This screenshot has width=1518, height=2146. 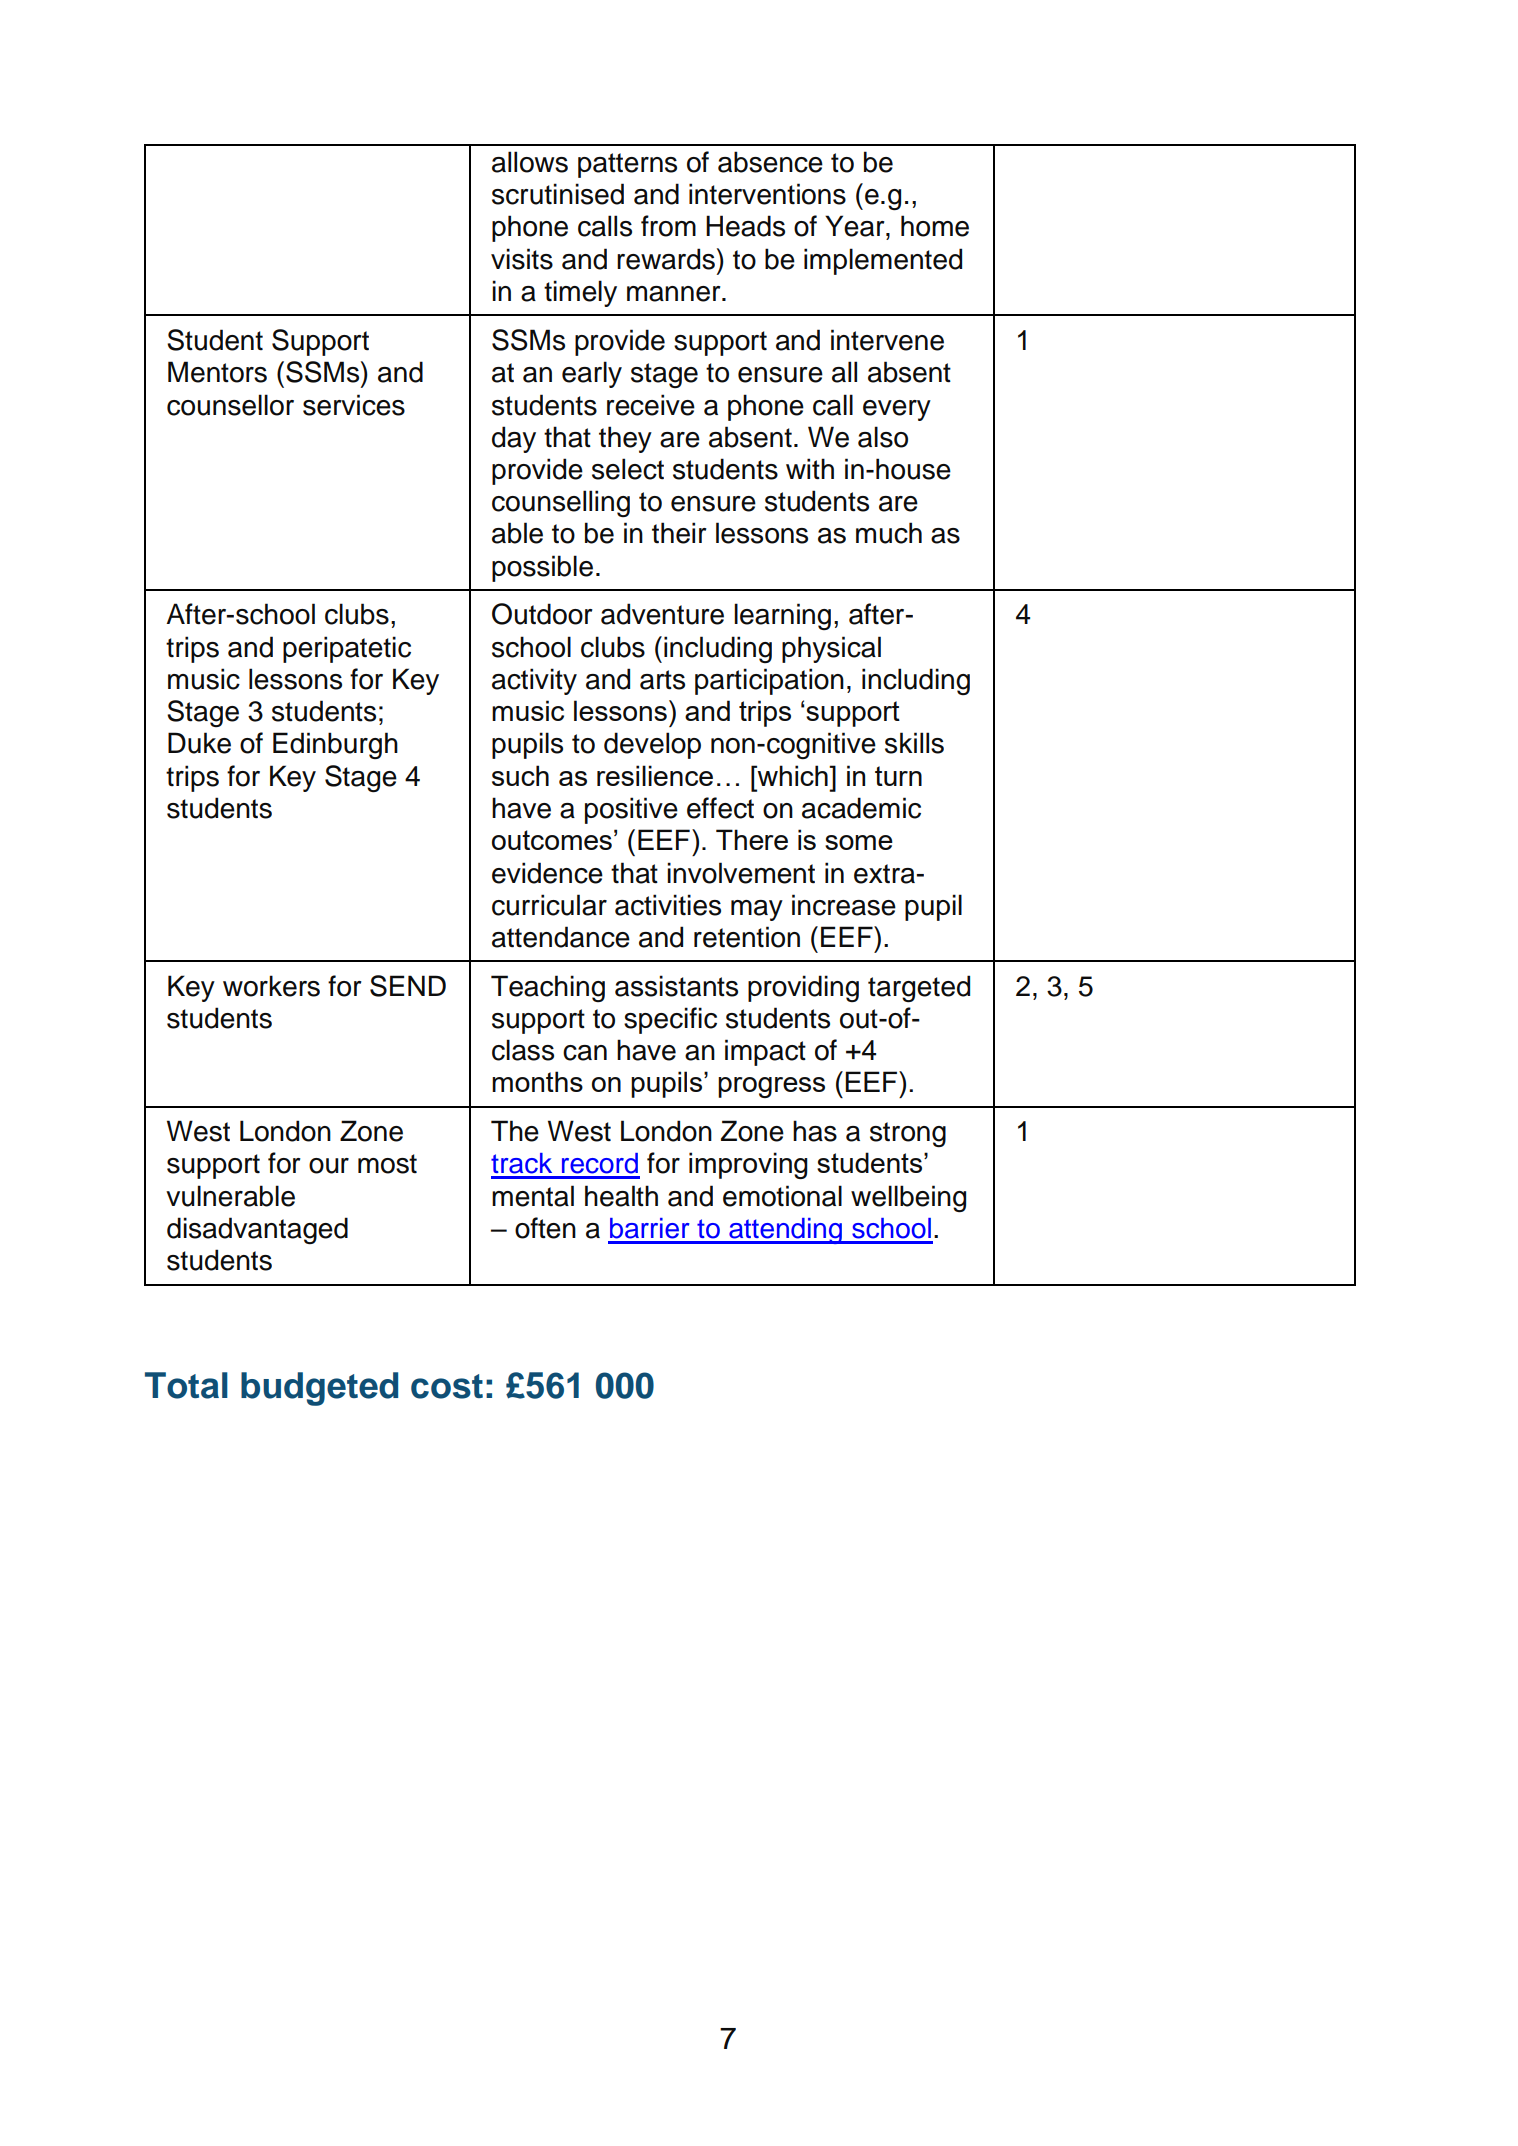 I want to click on Teaching, so click(x=548, y=988).
